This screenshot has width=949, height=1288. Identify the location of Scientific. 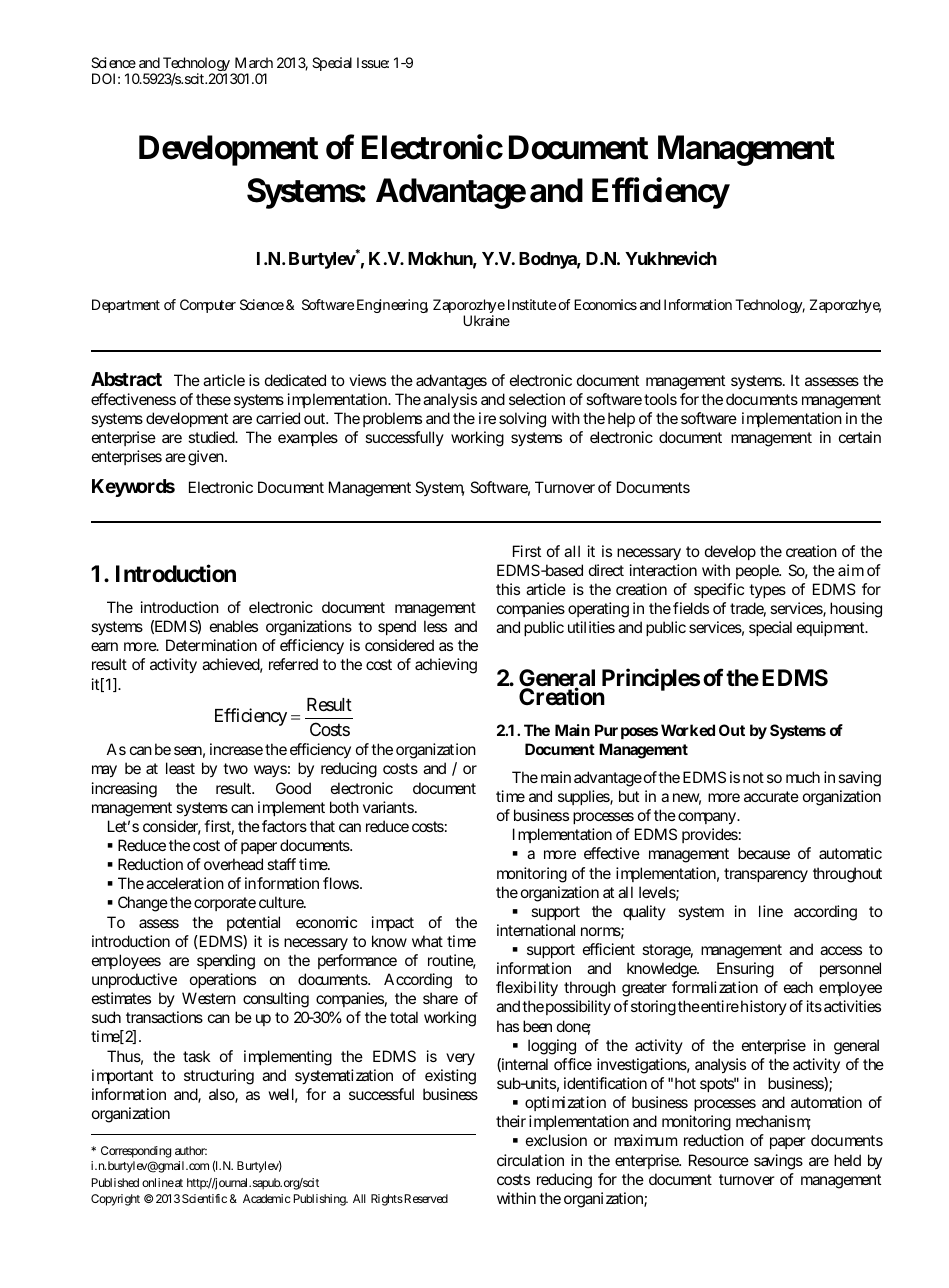
(204, 1198).
